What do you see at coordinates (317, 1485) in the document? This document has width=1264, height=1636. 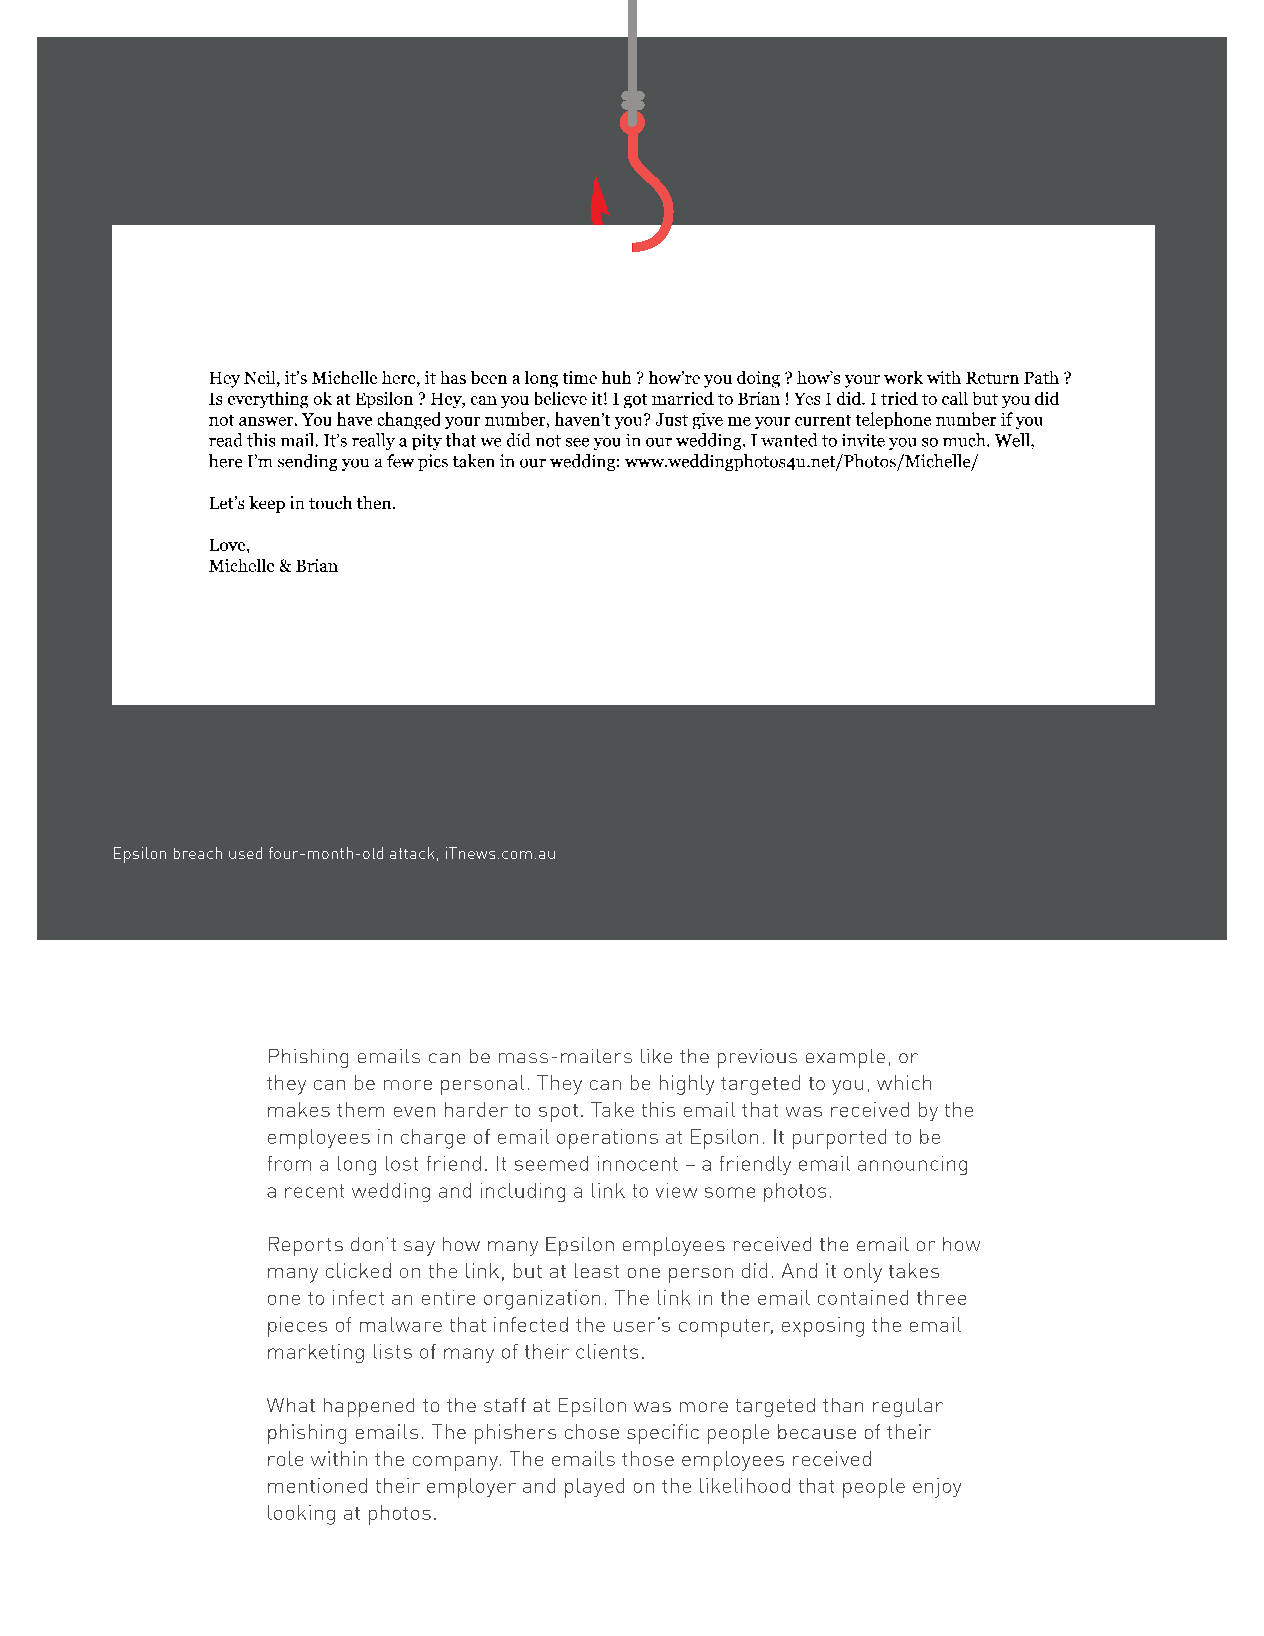 I see `mentioned` at bounding box center [317, 1485].
